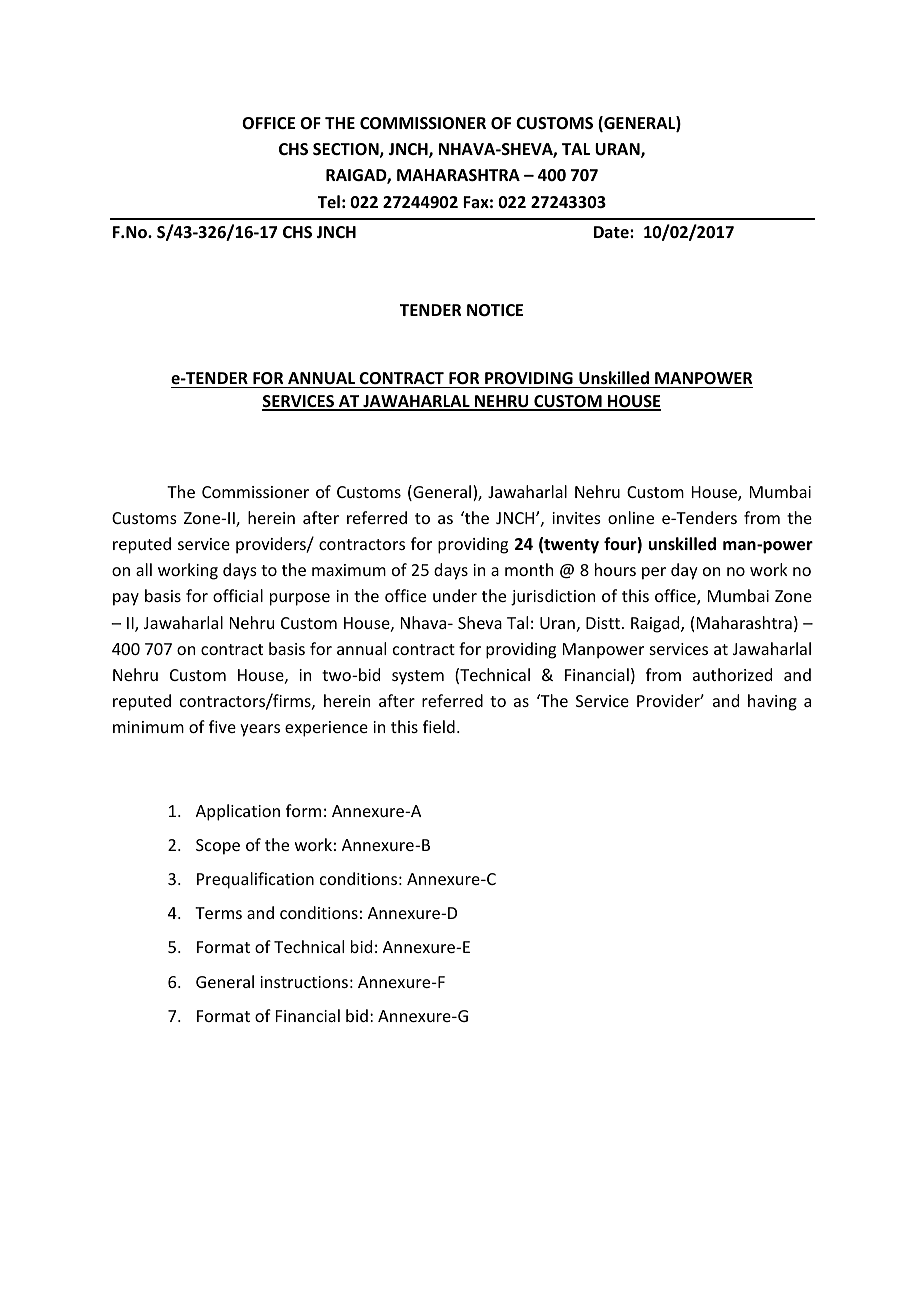  Describe the element at coordinates (329, 201) in the page. I see `Tel` at that location.
